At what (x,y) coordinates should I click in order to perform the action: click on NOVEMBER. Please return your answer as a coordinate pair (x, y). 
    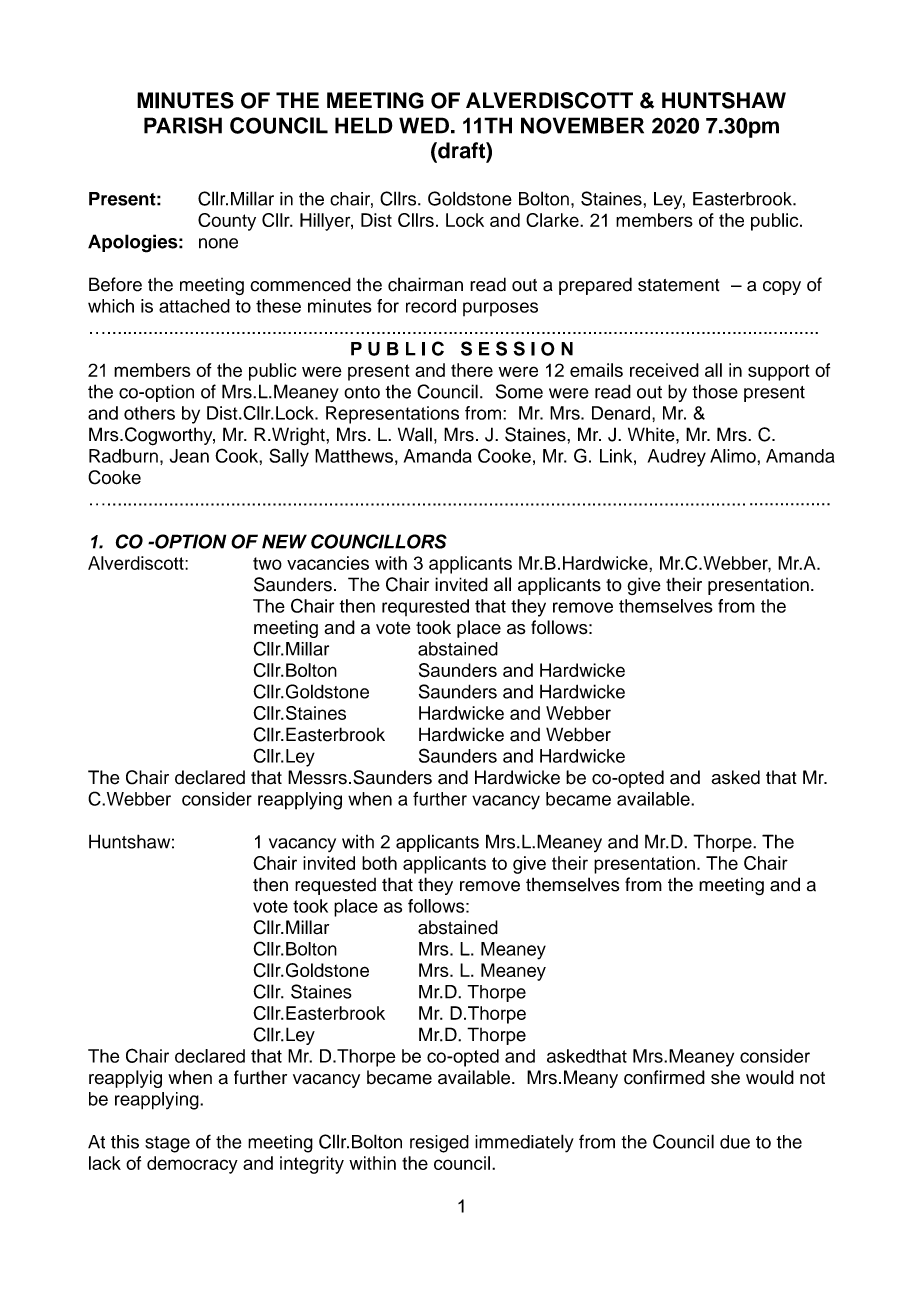
    Looking at the image, I should click on (582, 125).
